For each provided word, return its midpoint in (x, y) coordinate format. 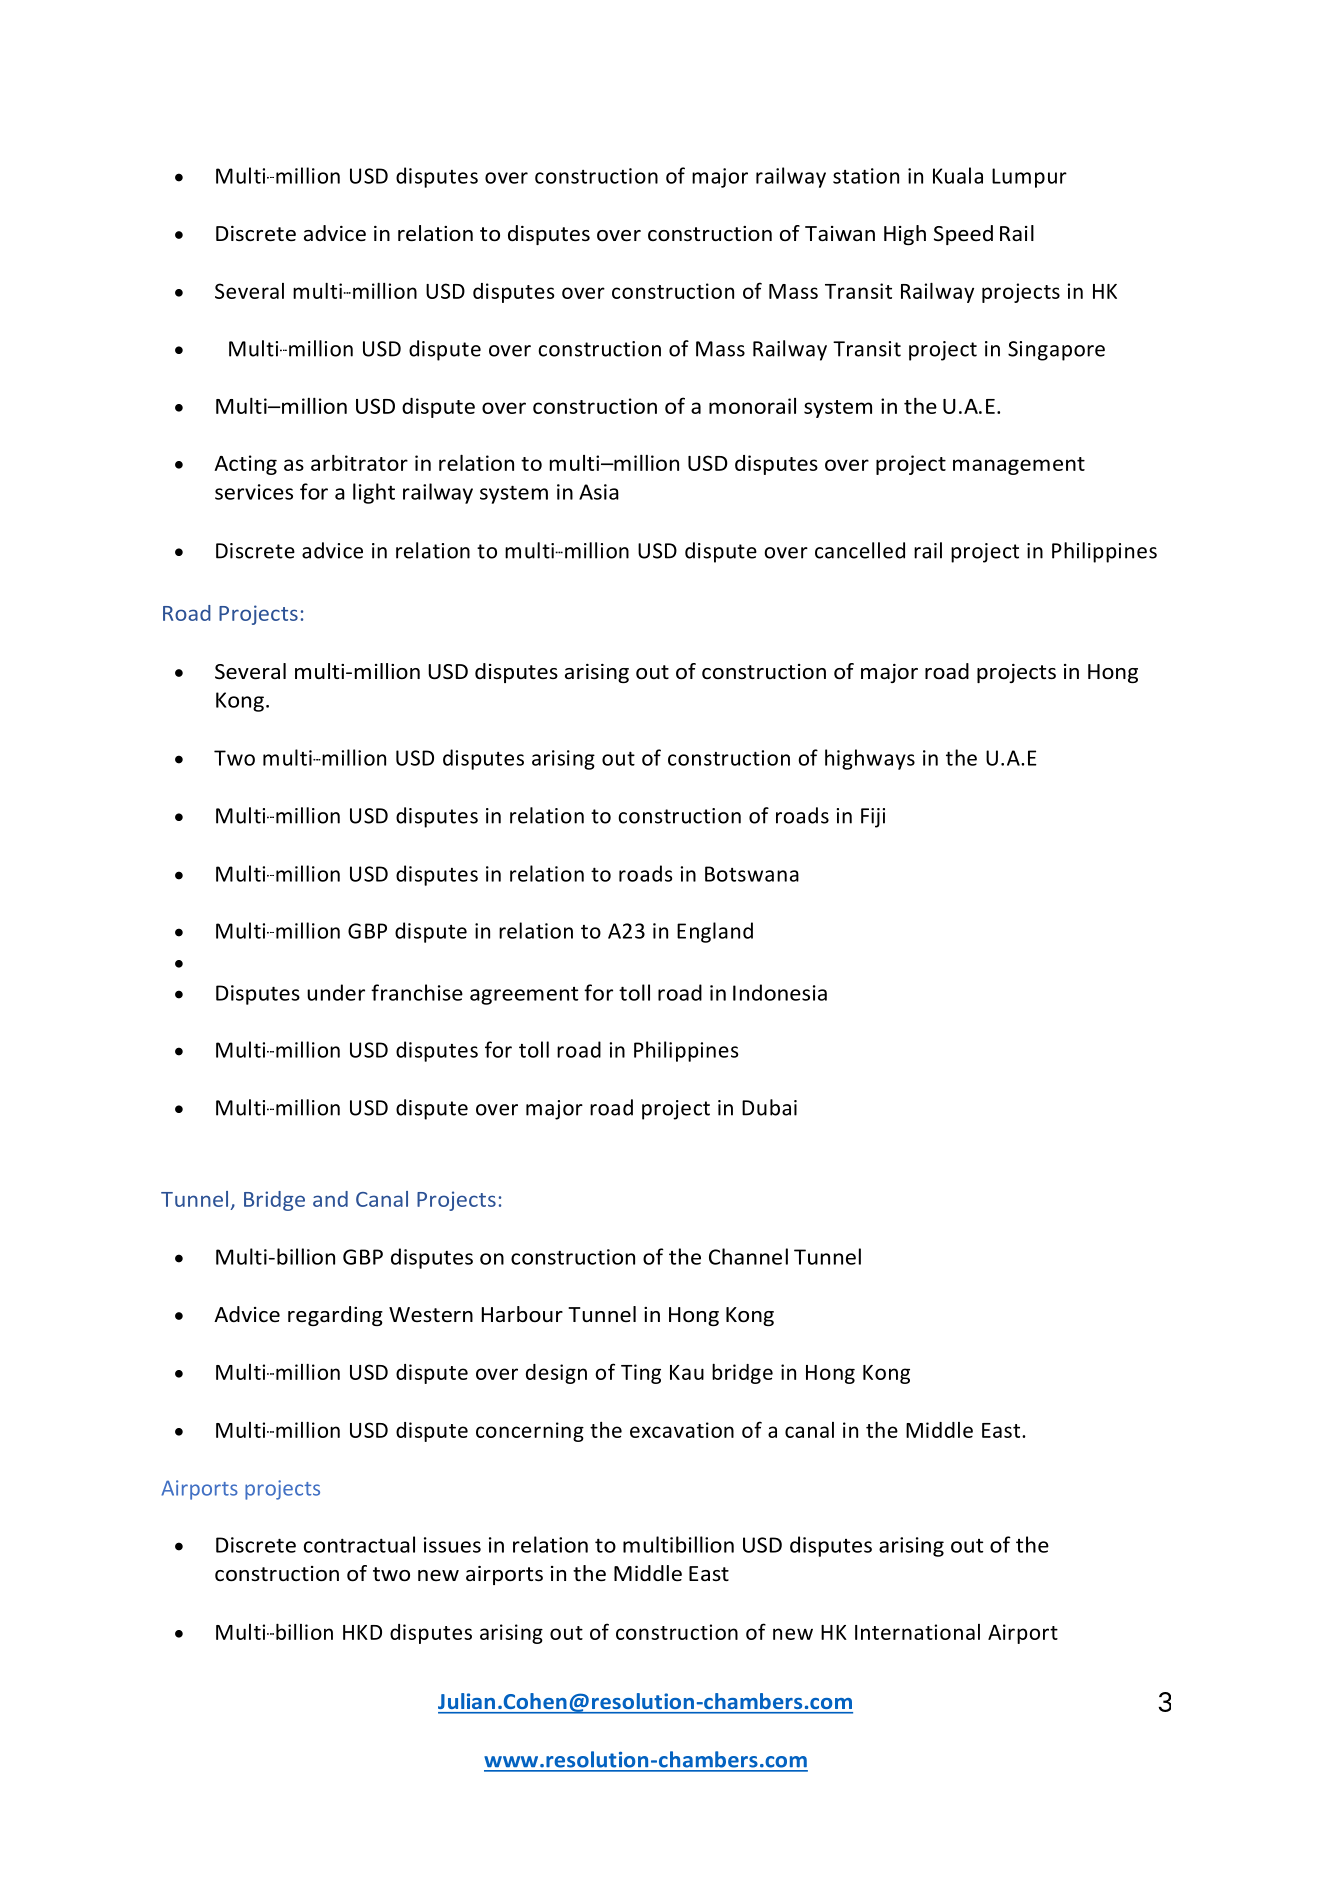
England (715, 932)
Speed (963, 235)
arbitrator (359, 462)
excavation (682, 1430)
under (336, 992)
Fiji (873, 818)
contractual (359, 1544)
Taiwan (840, 233)
